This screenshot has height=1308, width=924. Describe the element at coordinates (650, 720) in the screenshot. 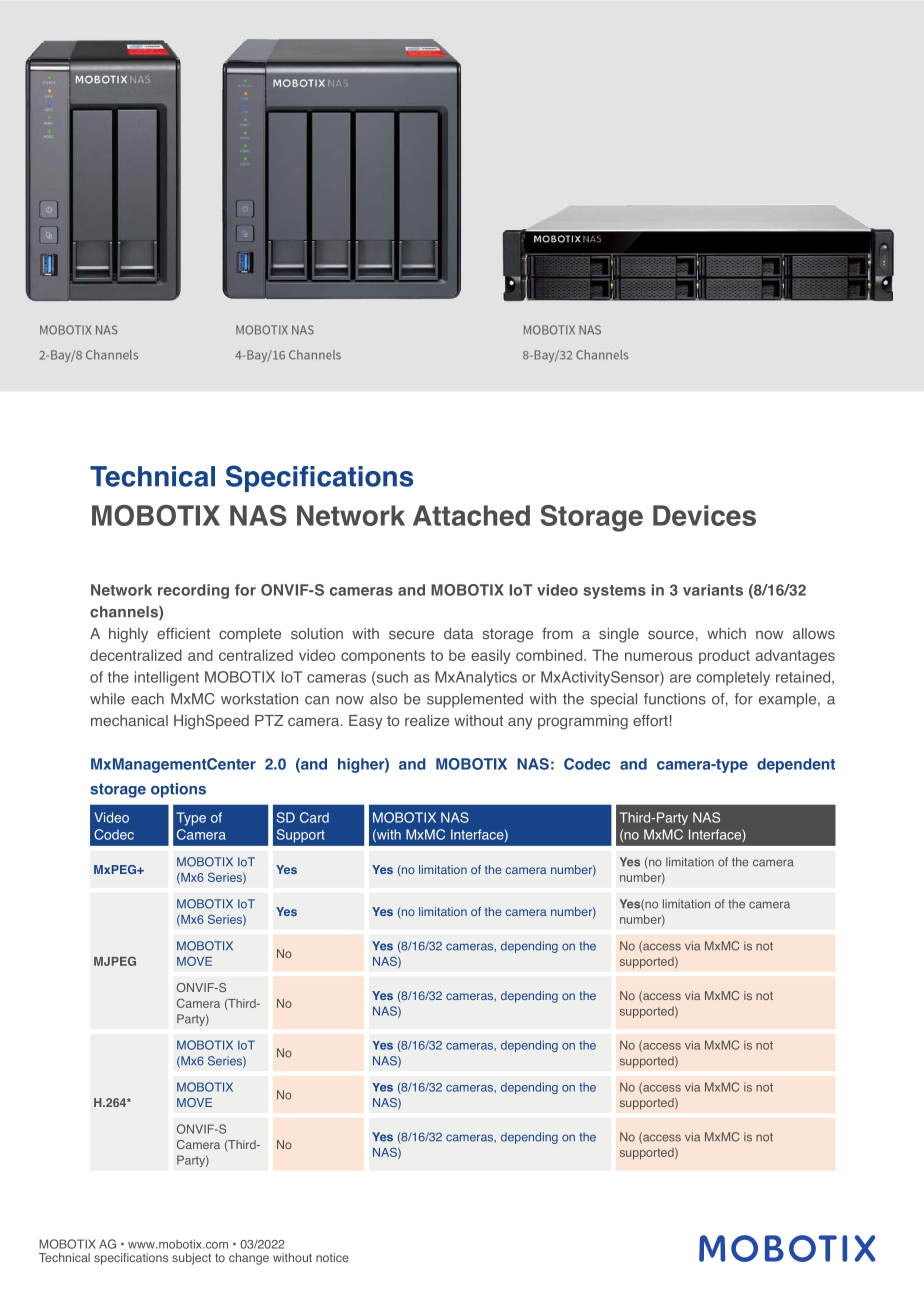

I see `effort` at that location.
